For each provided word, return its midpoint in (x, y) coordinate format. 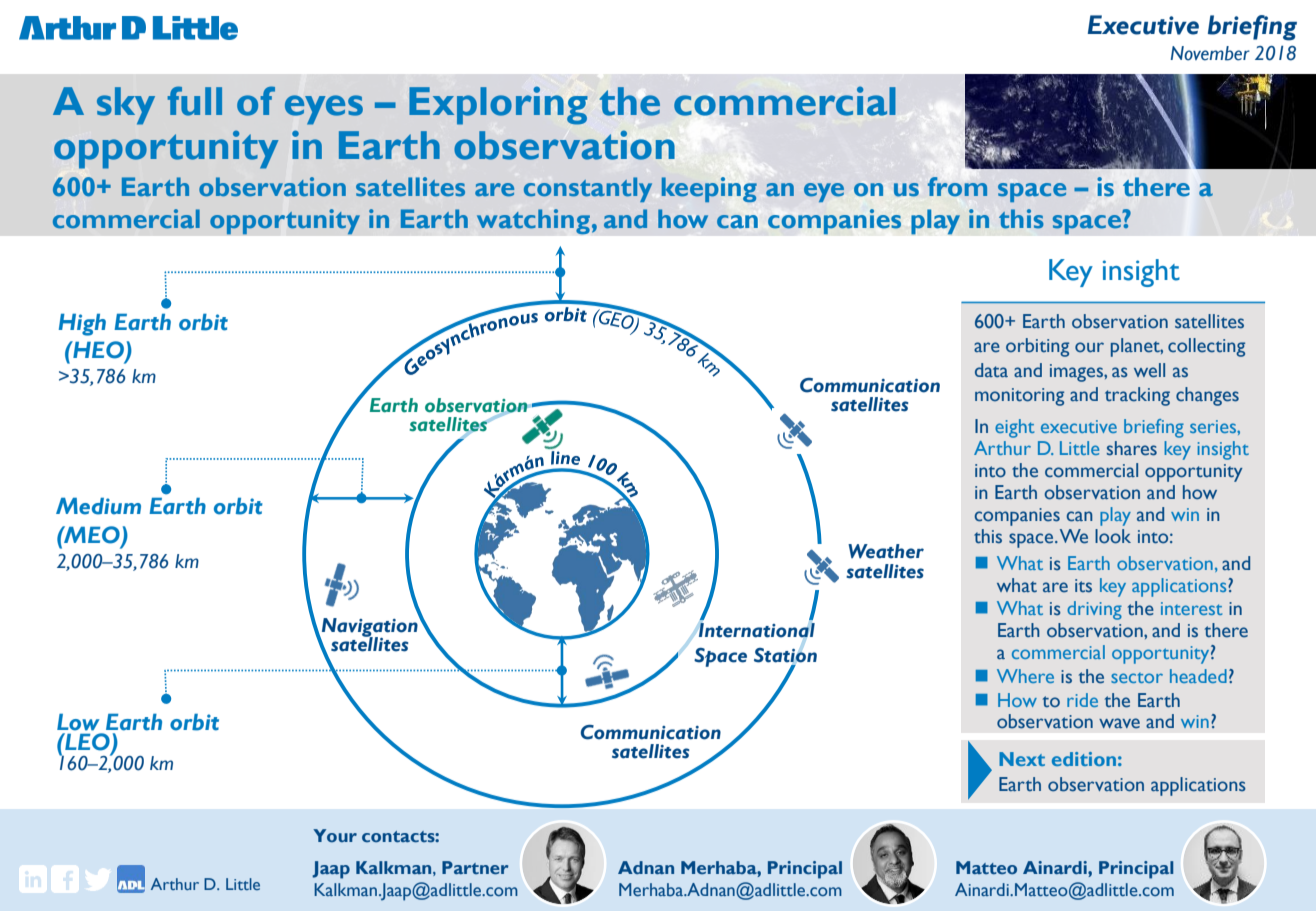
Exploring (498, 106)
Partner (475, 868)
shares (1132, 448)
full (195, 101)
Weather (886, 551)
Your (335, 835)
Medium (98, 506)
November (1210, 53)
